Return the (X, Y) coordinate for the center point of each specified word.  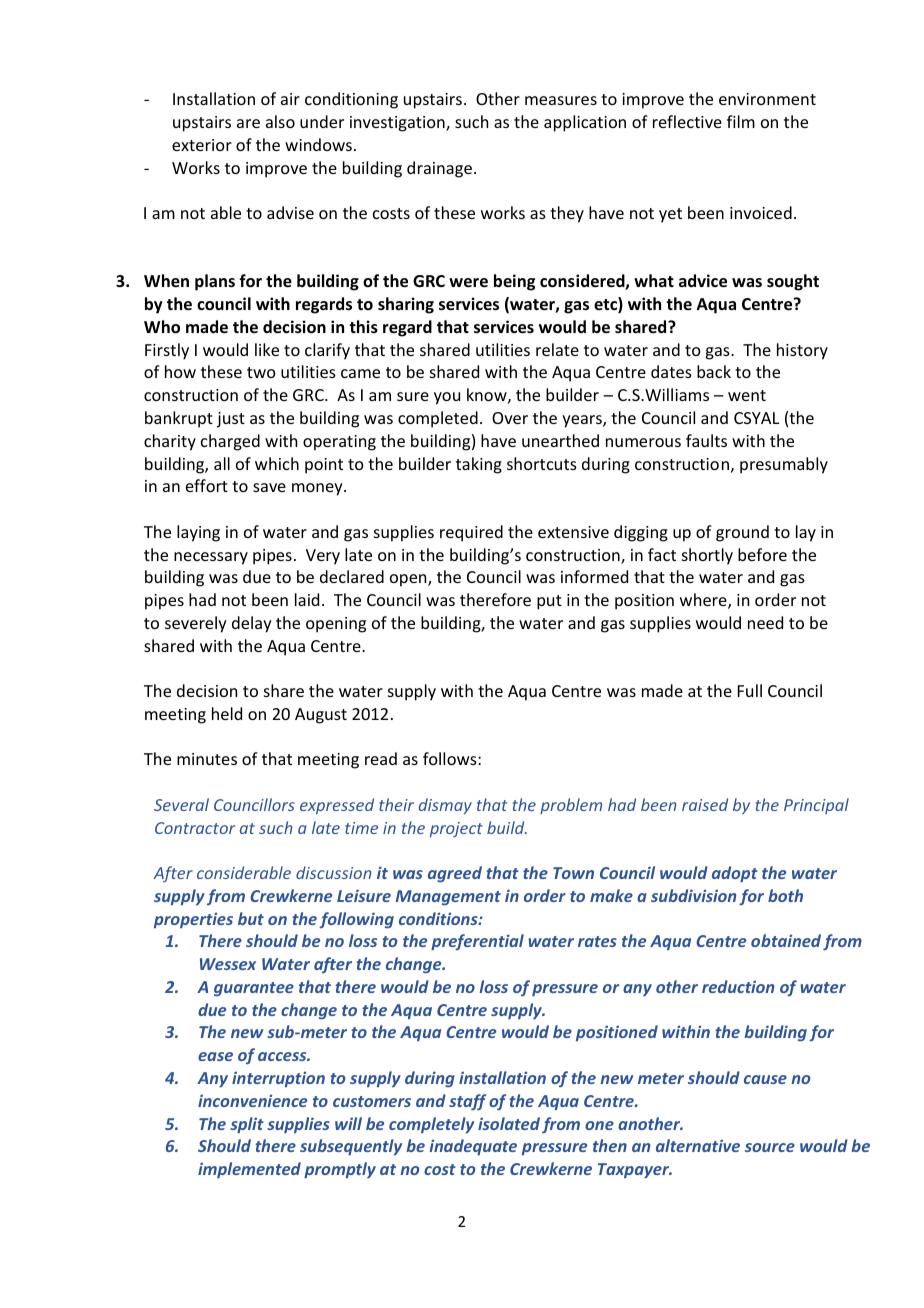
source (770, 1147)
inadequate (473, 1147)
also (280, 121)
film (741, 121)
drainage (439, 169)
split (247, 1125)
